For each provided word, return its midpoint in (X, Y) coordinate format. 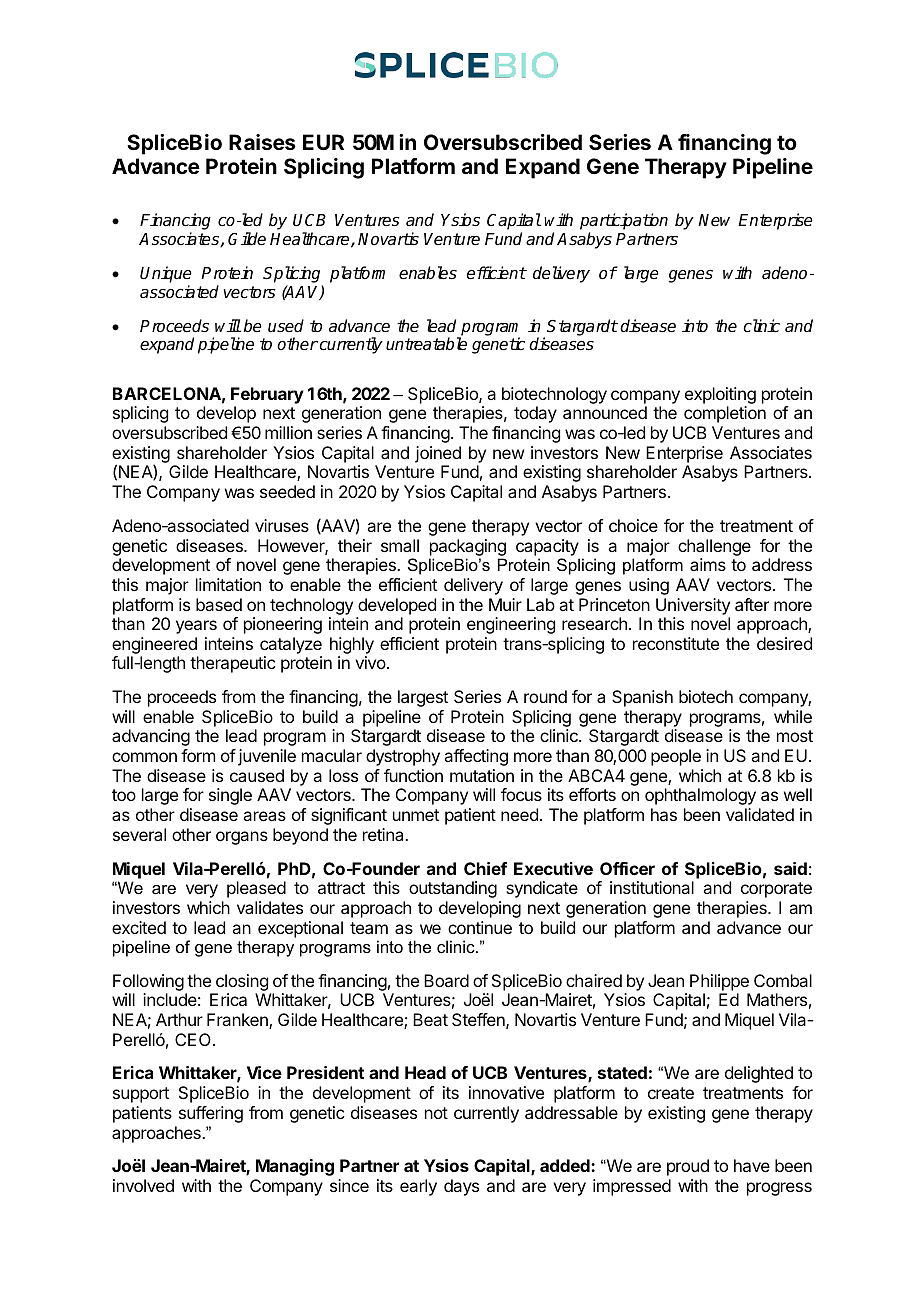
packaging (468, 547)
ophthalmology (700, 796)
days (461, 1187)
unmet (416, 815)
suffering (211, 1114)
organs (242, 838)
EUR (323, 142)
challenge (714, 547)
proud (688, 1167)
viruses (282, 525)
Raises (262, 142)
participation (624, 223)
